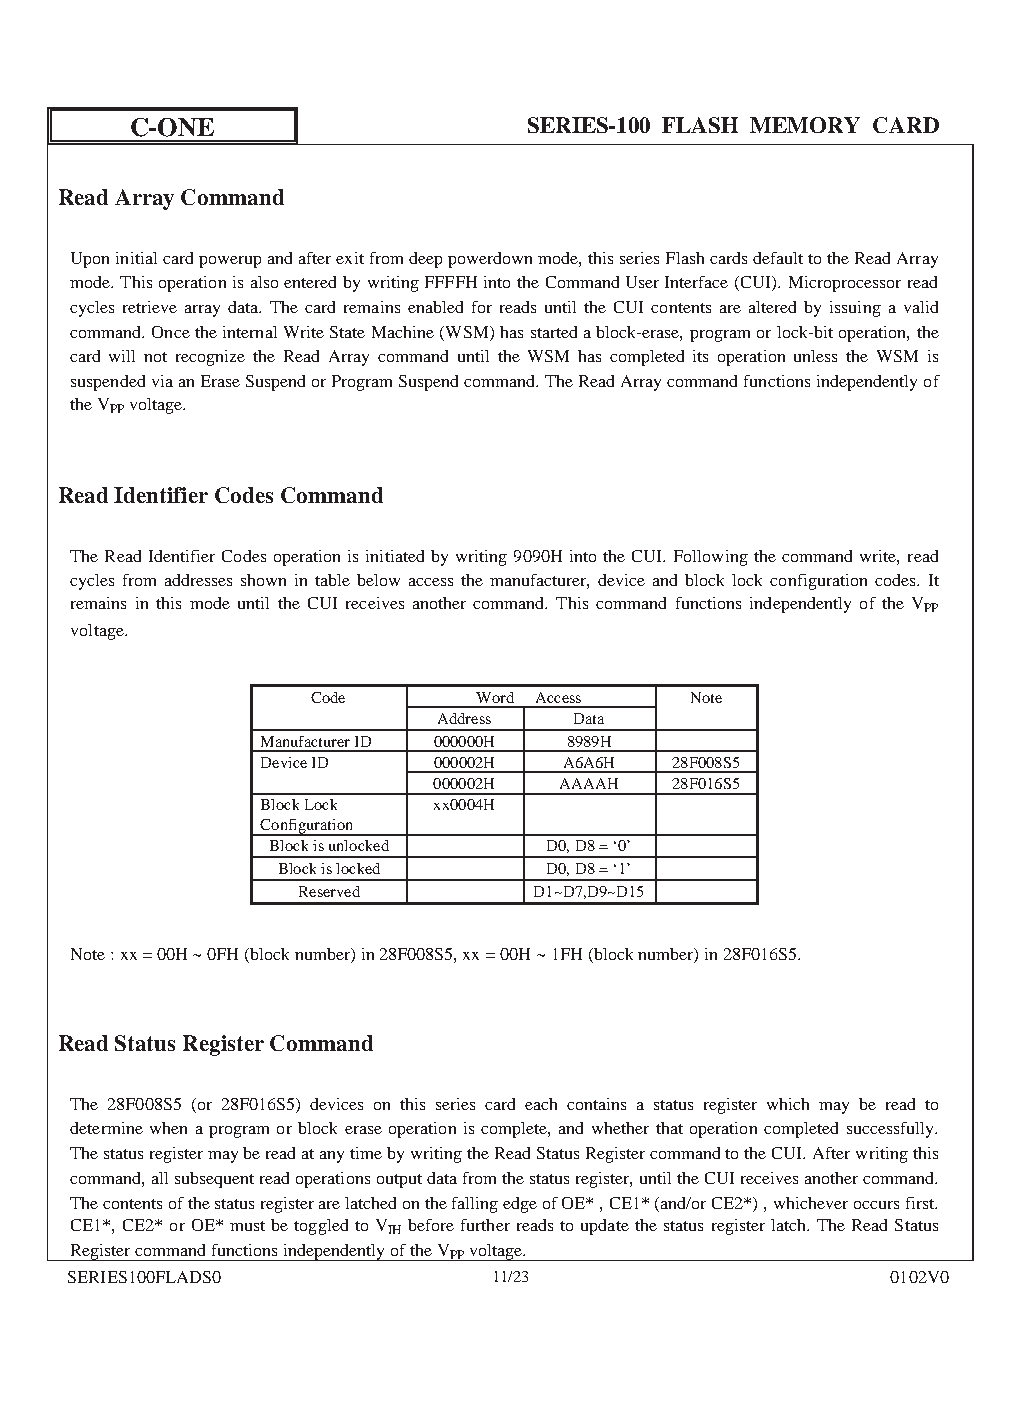 Image resolution: width=1009 pixels, height=1428 pixels. I want to click on MEMORY, so click(805, 125).
